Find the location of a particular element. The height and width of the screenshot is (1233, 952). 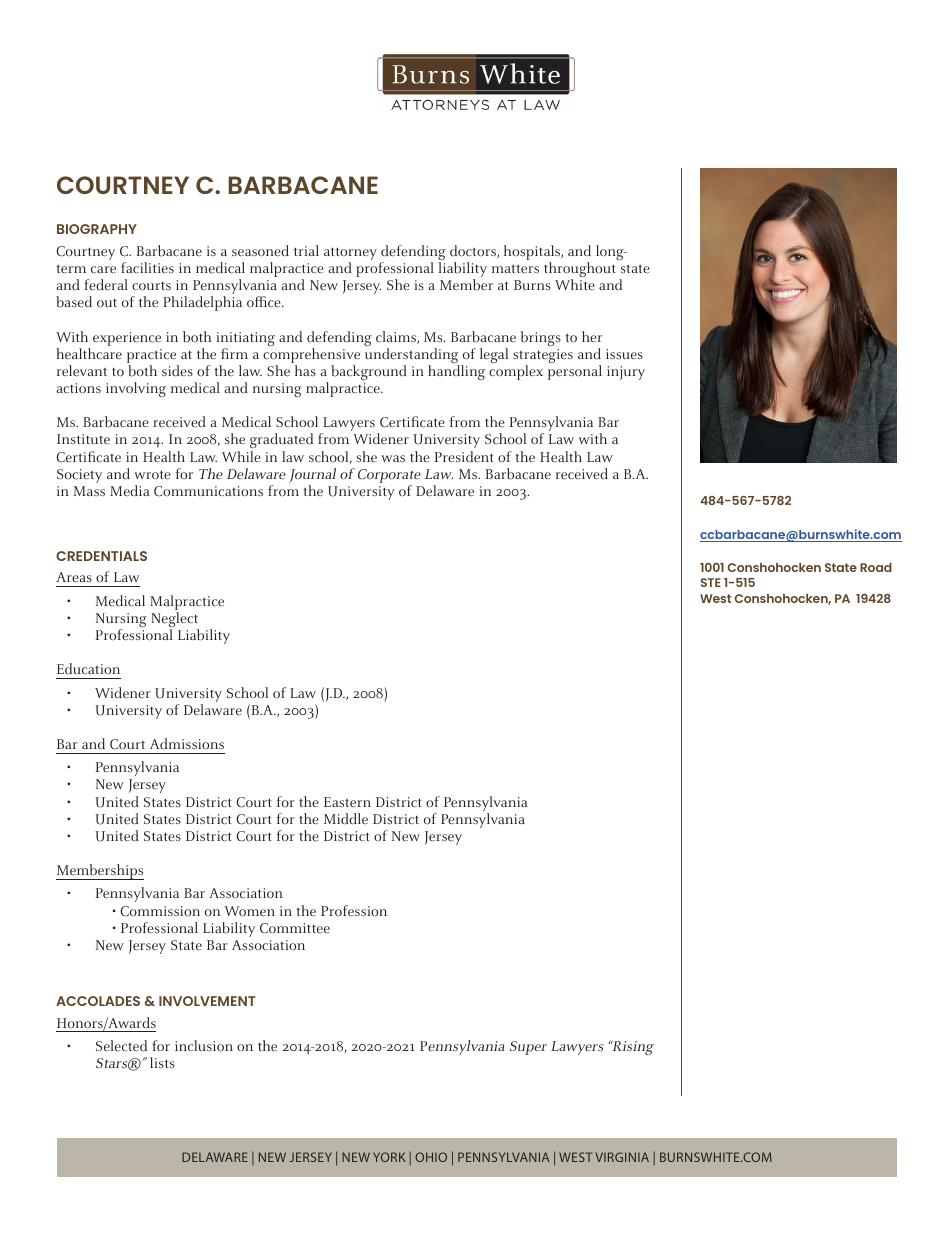

Commission is located at coordinates (160, 911).
